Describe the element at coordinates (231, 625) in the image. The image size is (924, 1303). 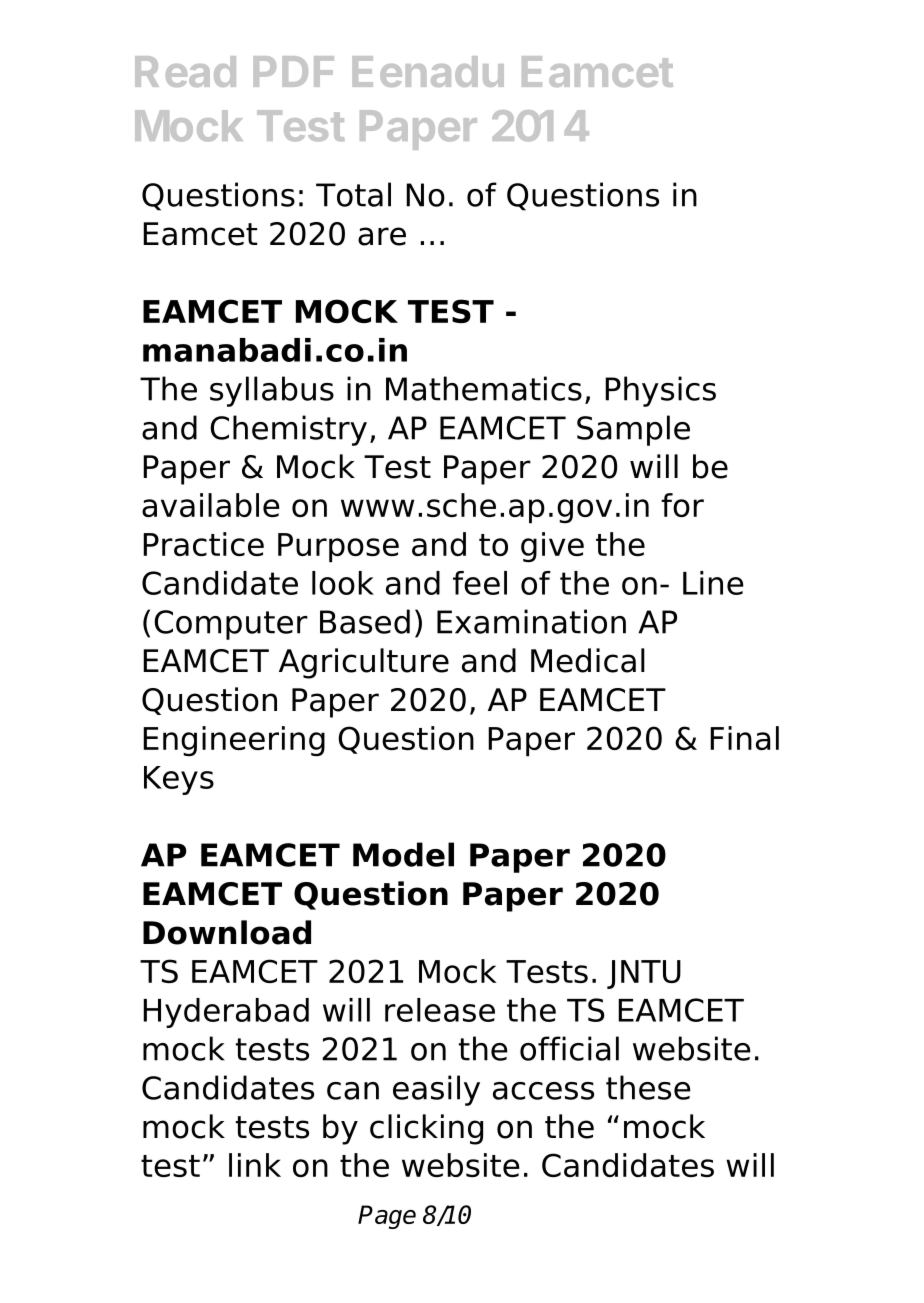
I see `Computer` at that location.
